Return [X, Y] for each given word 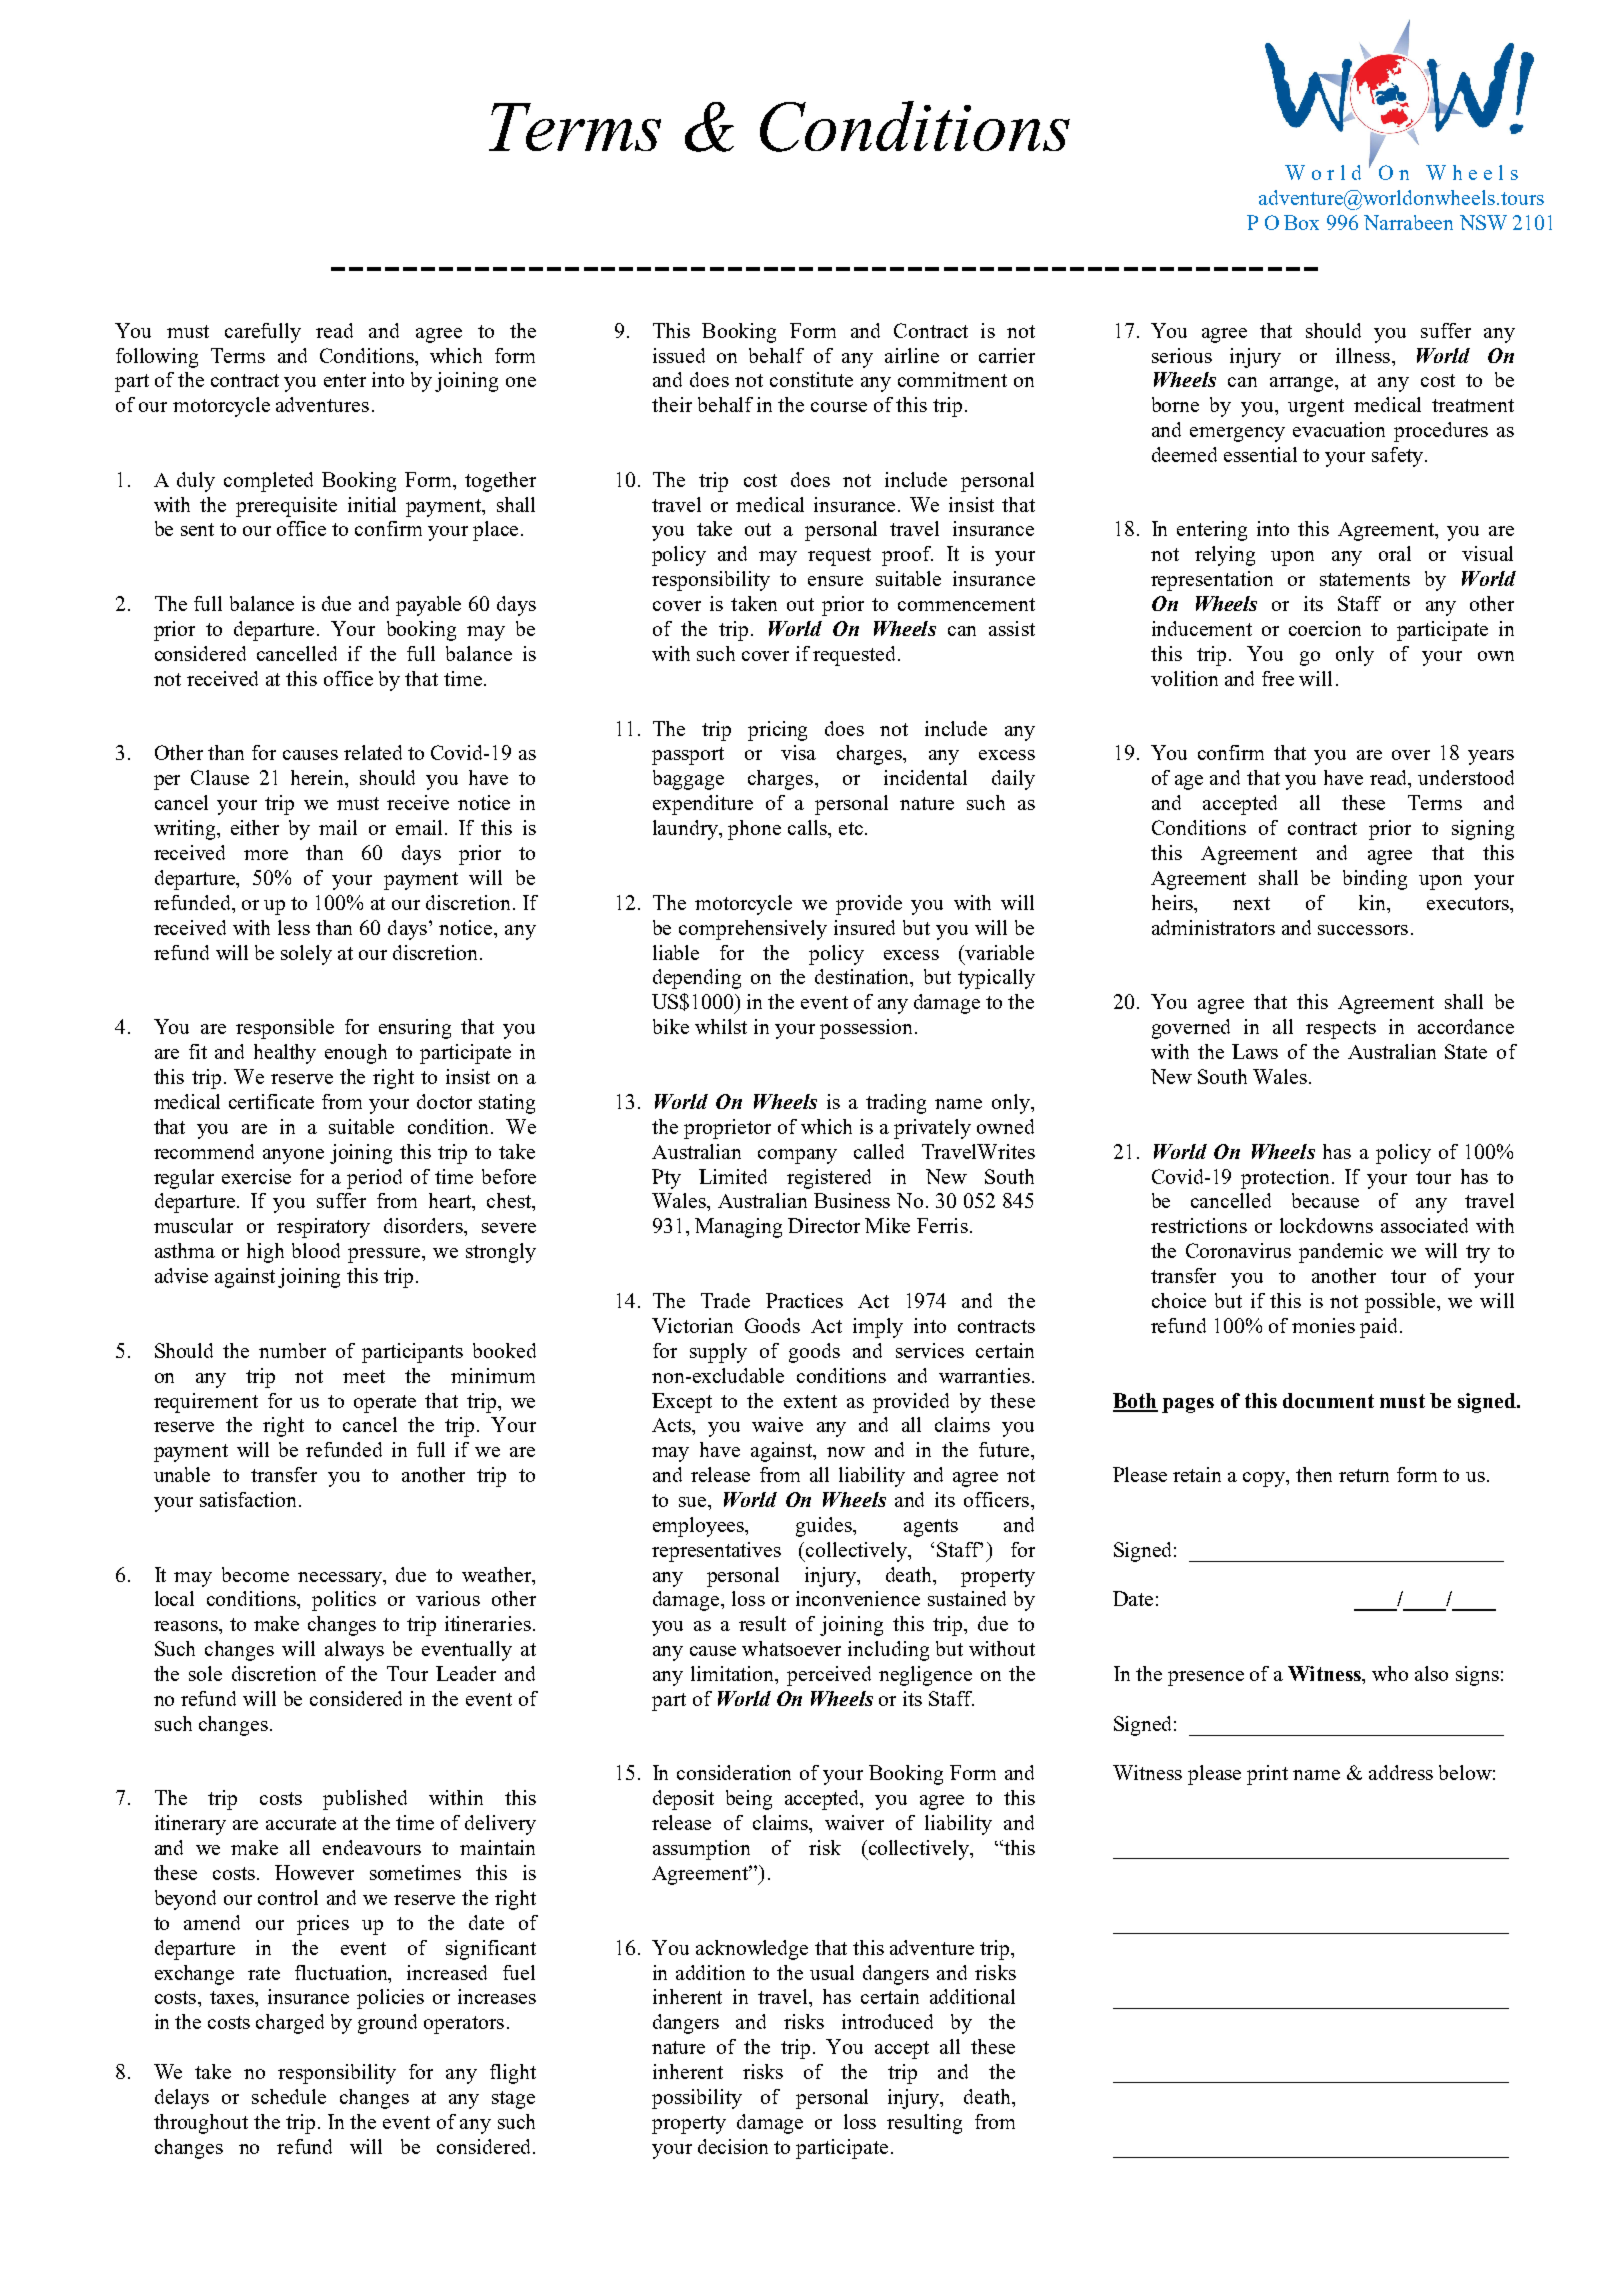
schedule [289, 2096]
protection [1285, 1179]
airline [912, 355]
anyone [293, 1156]
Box [1301, 222]
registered [829, 1179]
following [157, 358]
